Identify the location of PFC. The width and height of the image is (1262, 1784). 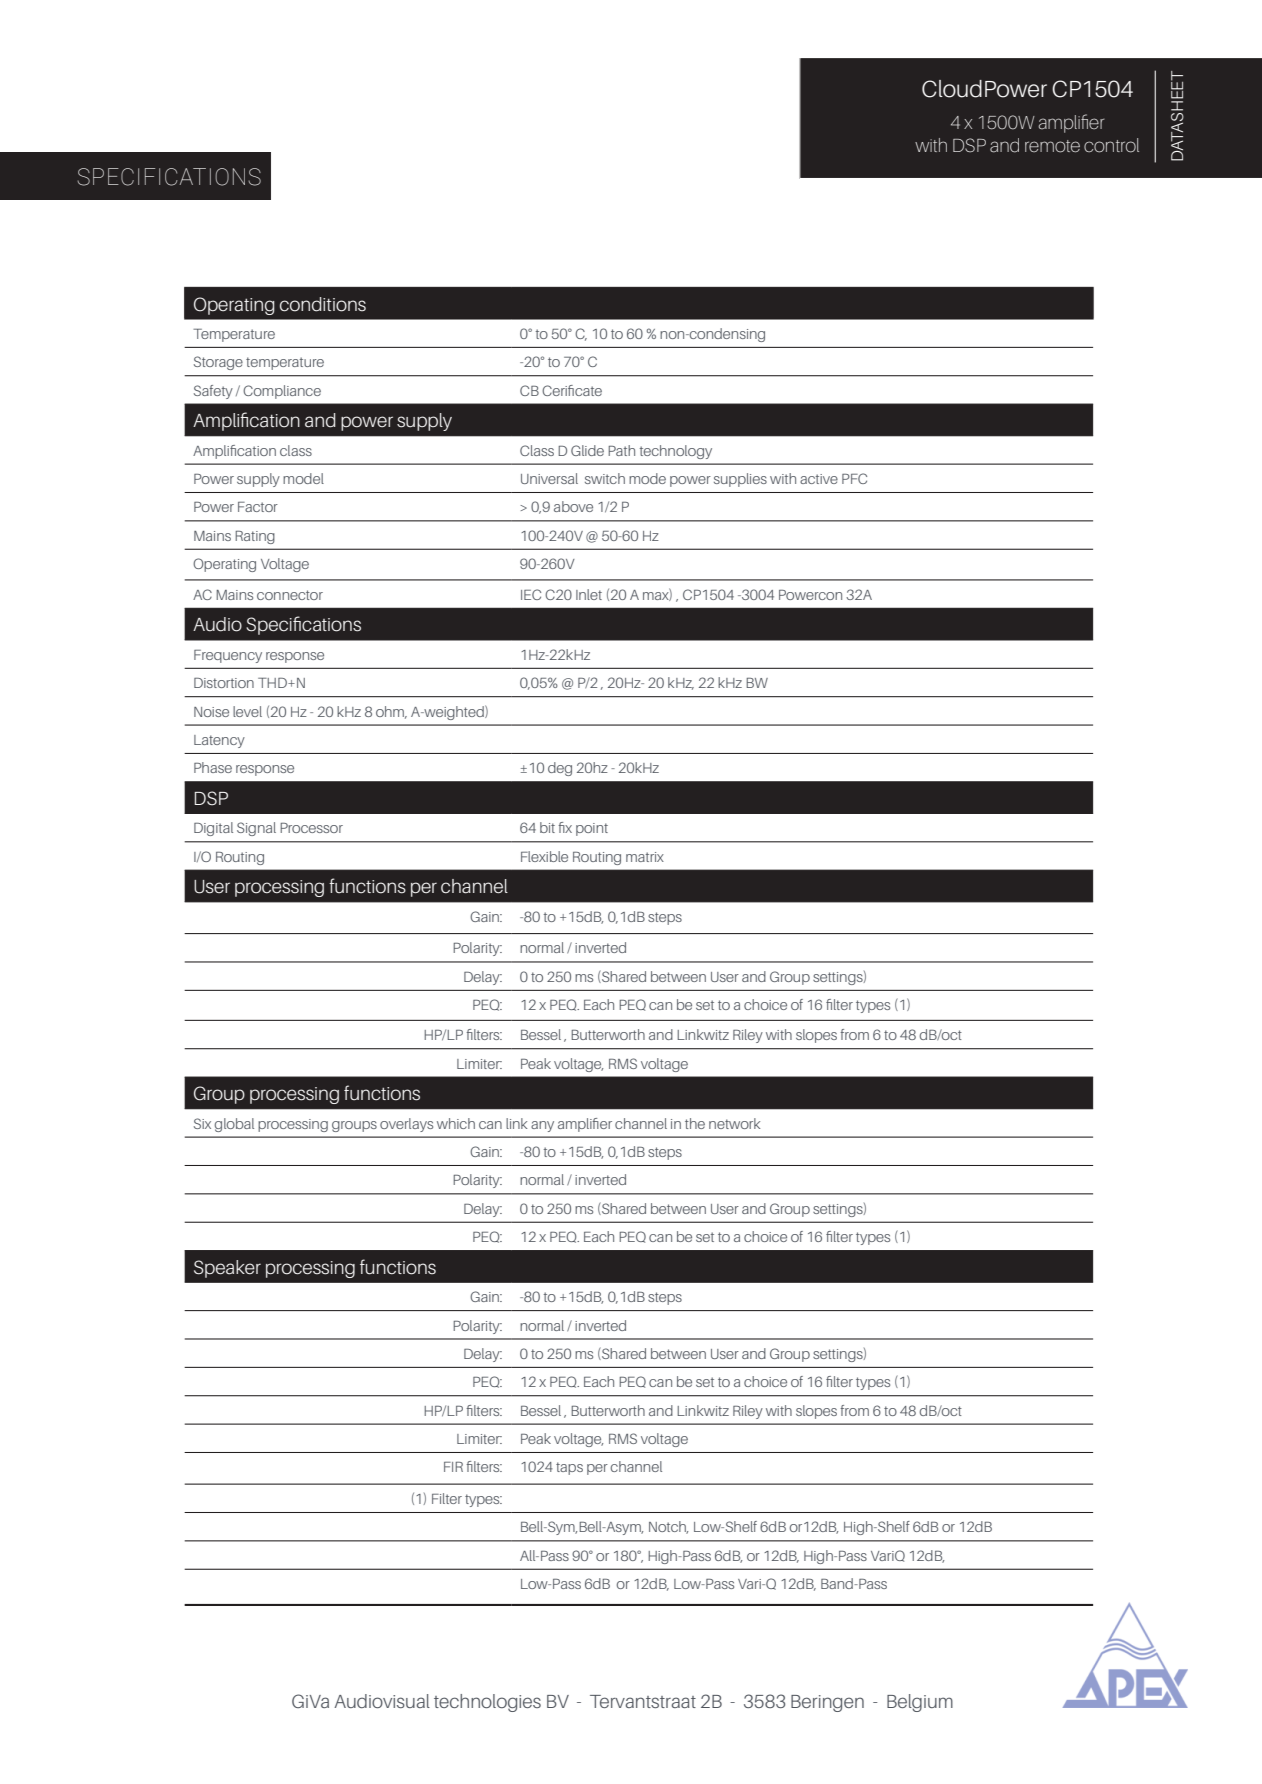
(854, 478).
